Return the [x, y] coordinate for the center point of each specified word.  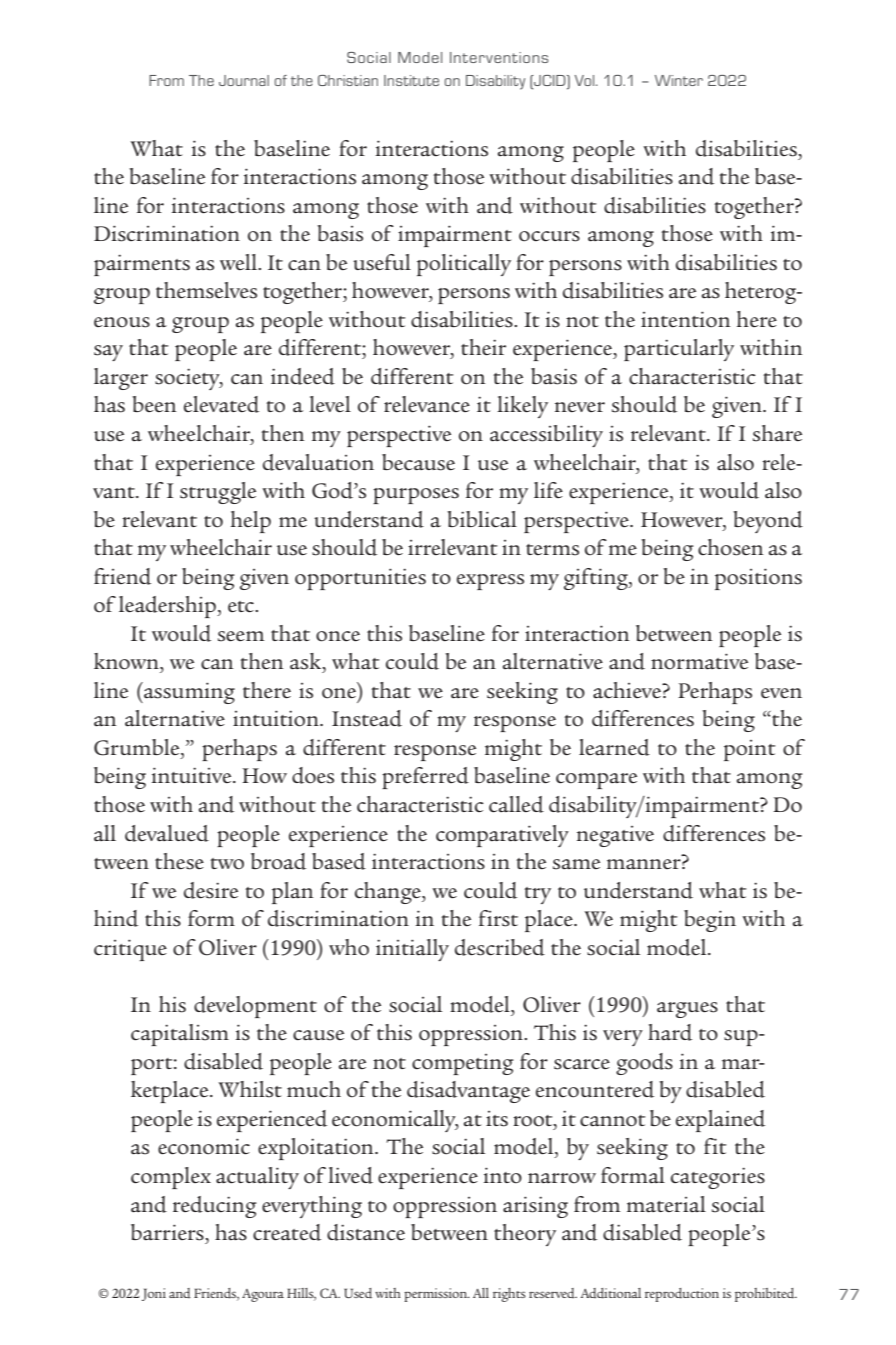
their [483, 347]
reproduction [682, 1295]
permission [437, 1295]
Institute [411, 80]
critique [130, 950]
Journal [244, 80]
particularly [679, 350]
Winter [679, 80]
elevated [221, 404]
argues [687, 1010]
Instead [367, 718]
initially [412, 950]
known [127, 661]
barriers [168, 1232]
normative [699, 661]
